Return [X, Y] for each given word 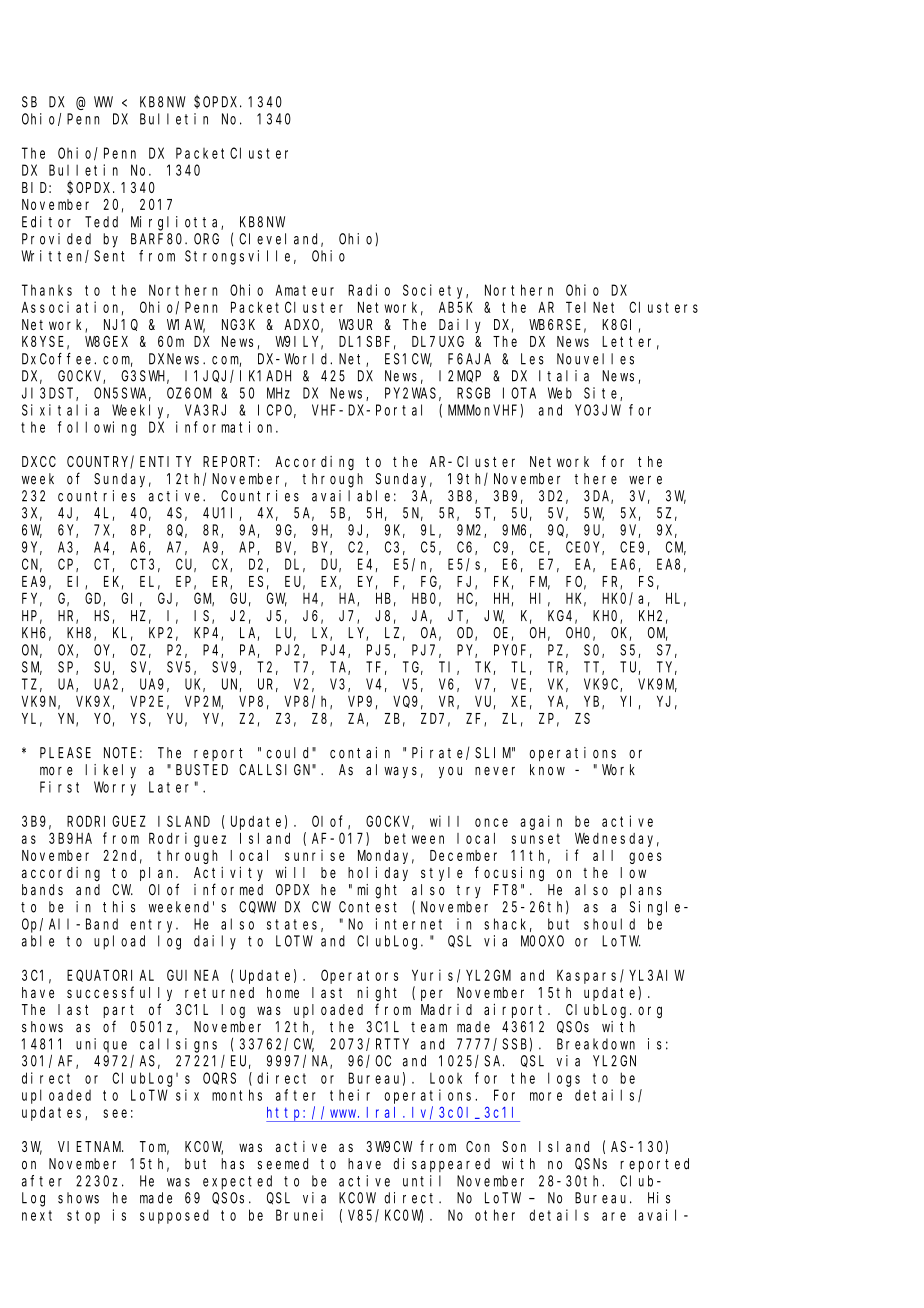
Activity [228, 873]
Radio [369, 290]
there [596, 479]
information [226, 427]
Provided [56, 239]
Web [560, 393]
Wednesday [617, 839]
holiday [378, 873]
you [450, 772]
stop [83, 1217]
